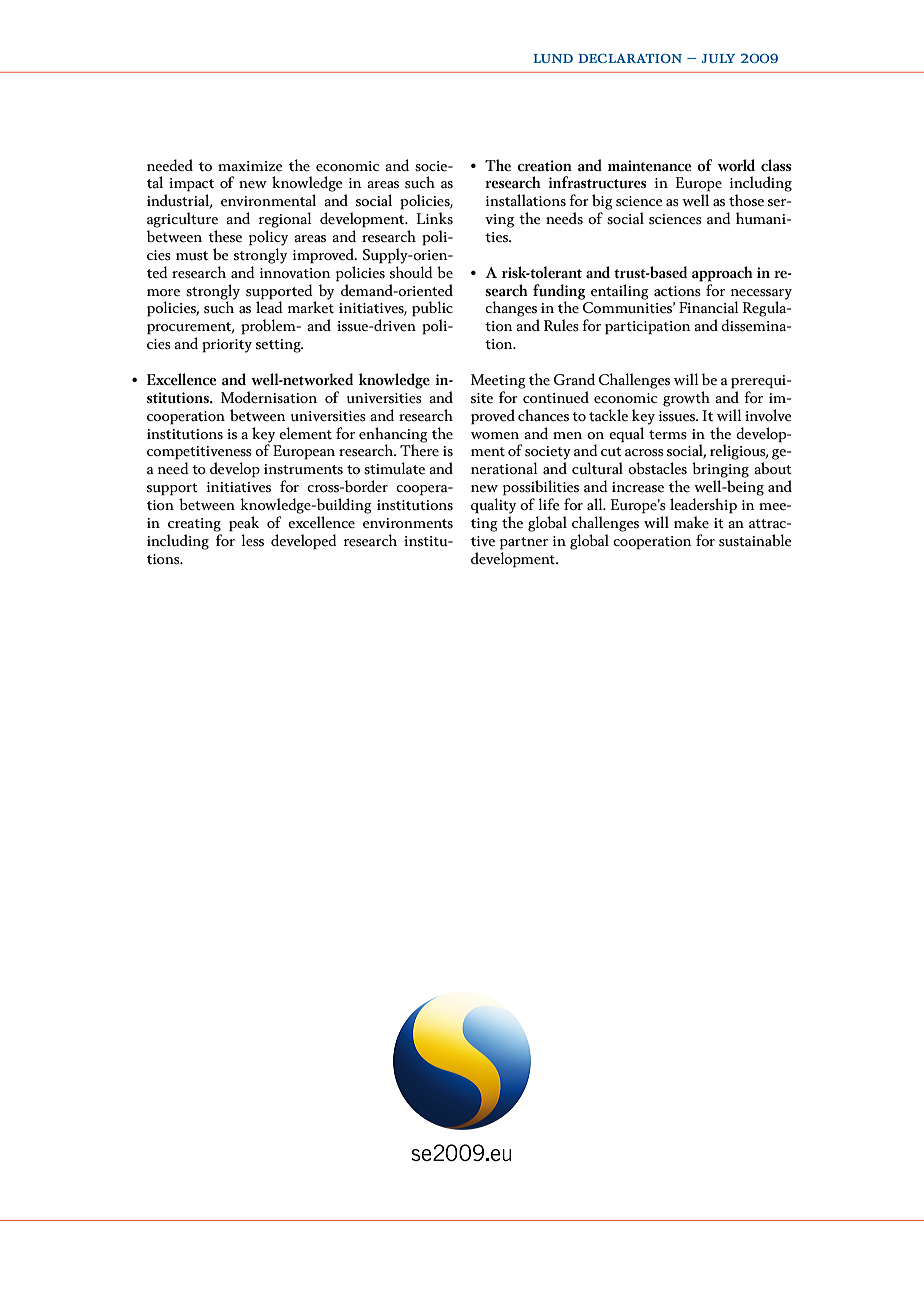  Describe the element at coordinates (493, 506) in the screenshot. I see `quality` at that location.
